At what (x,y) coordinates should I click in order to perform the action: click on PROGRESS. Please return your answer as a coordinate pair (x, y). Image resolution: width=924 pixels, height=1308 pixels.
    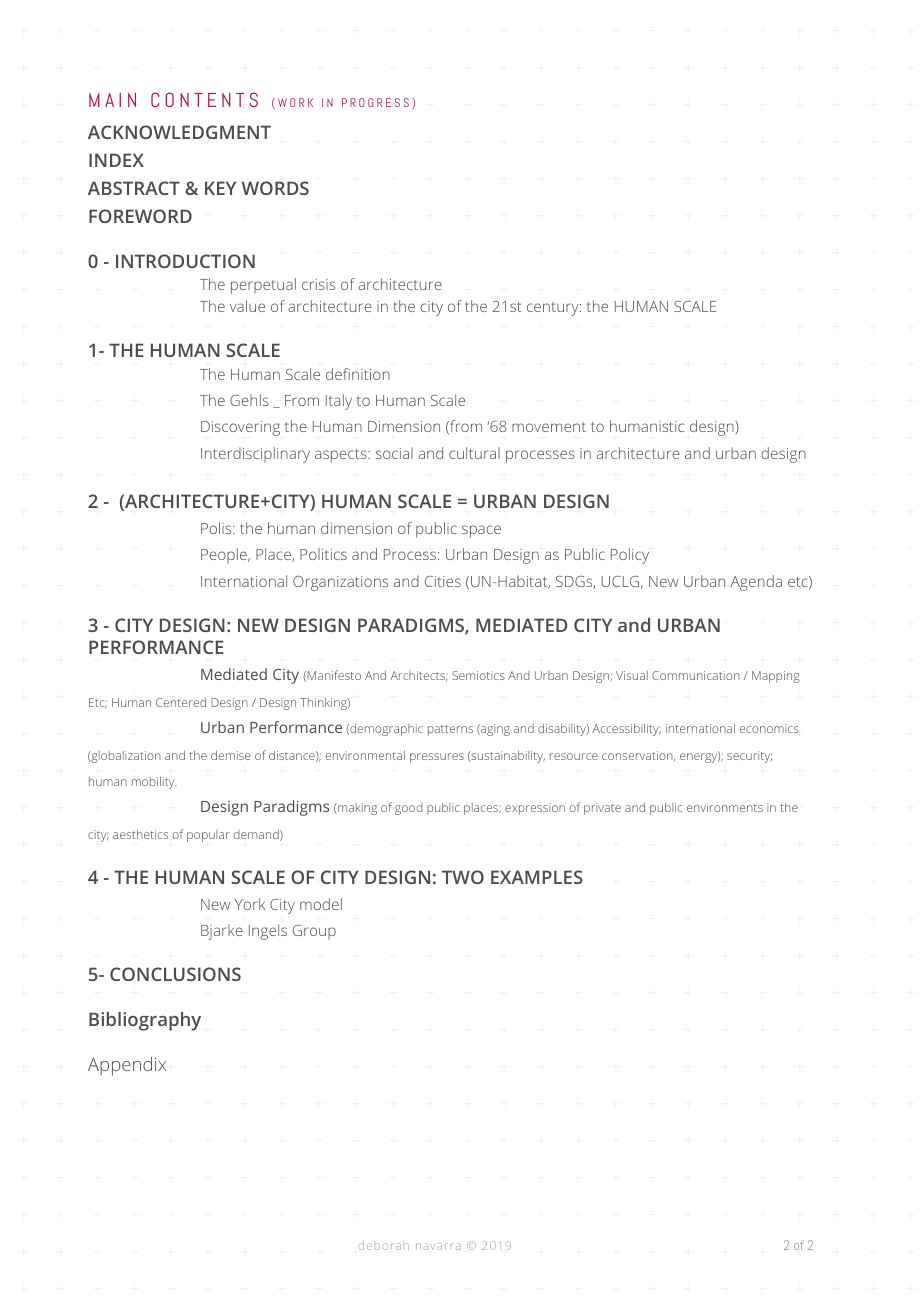
    Looking at the image, I should click on (375, 102).
